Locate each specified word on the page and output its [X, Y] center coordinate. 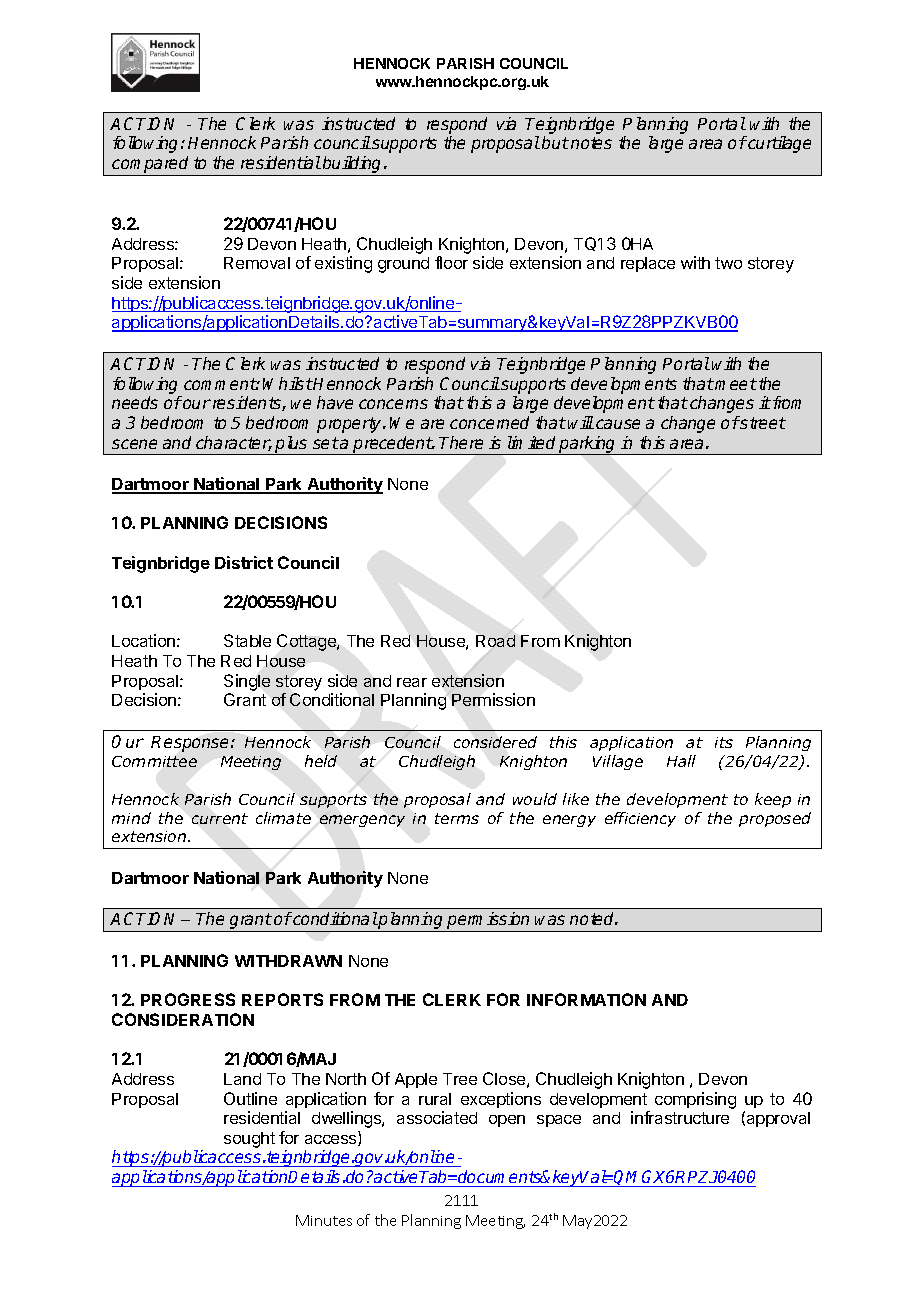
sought [249, 1140]
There [461, 442]
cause [618, 424]
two [728, 263]
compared [151, 166]
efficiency [640, 819]
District [244, 562]
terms [457, 818]
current [220, 818]
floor [451, 262]
